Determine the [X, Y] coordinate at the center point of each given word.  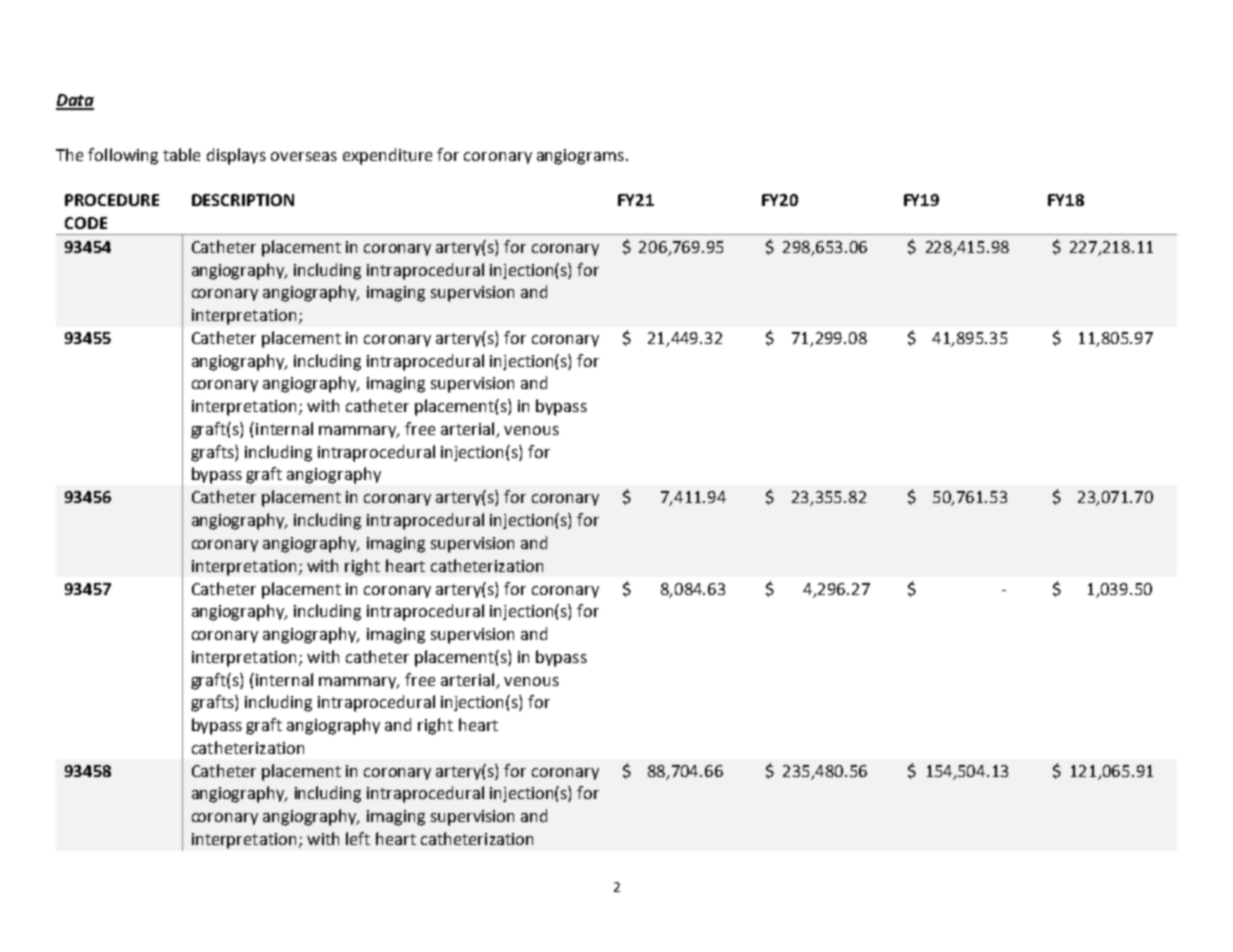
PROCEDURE [112, 200]
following [123, 156]
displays [236, 156]
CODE [86, 223]
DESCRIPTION [243, 200]
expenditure [387, 156]
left [358, 838]
